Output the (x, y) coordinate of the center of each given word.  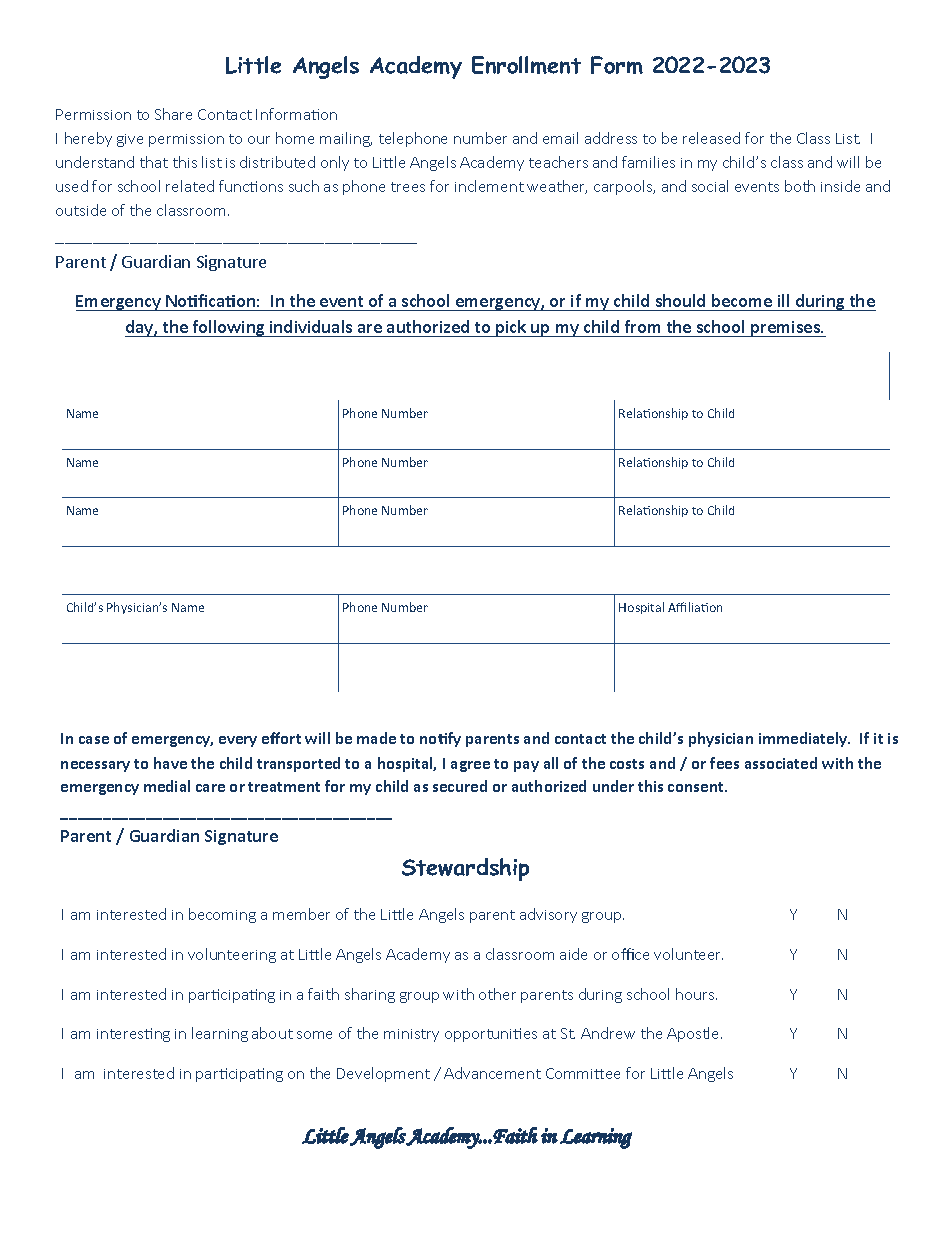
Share (173, 114)
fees (724, 763)
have (170, 763)
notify (440, 739)
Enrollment (526, 65)
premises (786, 329)
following (229, 328)
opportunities (491, 1035)
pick (511, 328)
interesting (133, 1035)
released (711, 138)
